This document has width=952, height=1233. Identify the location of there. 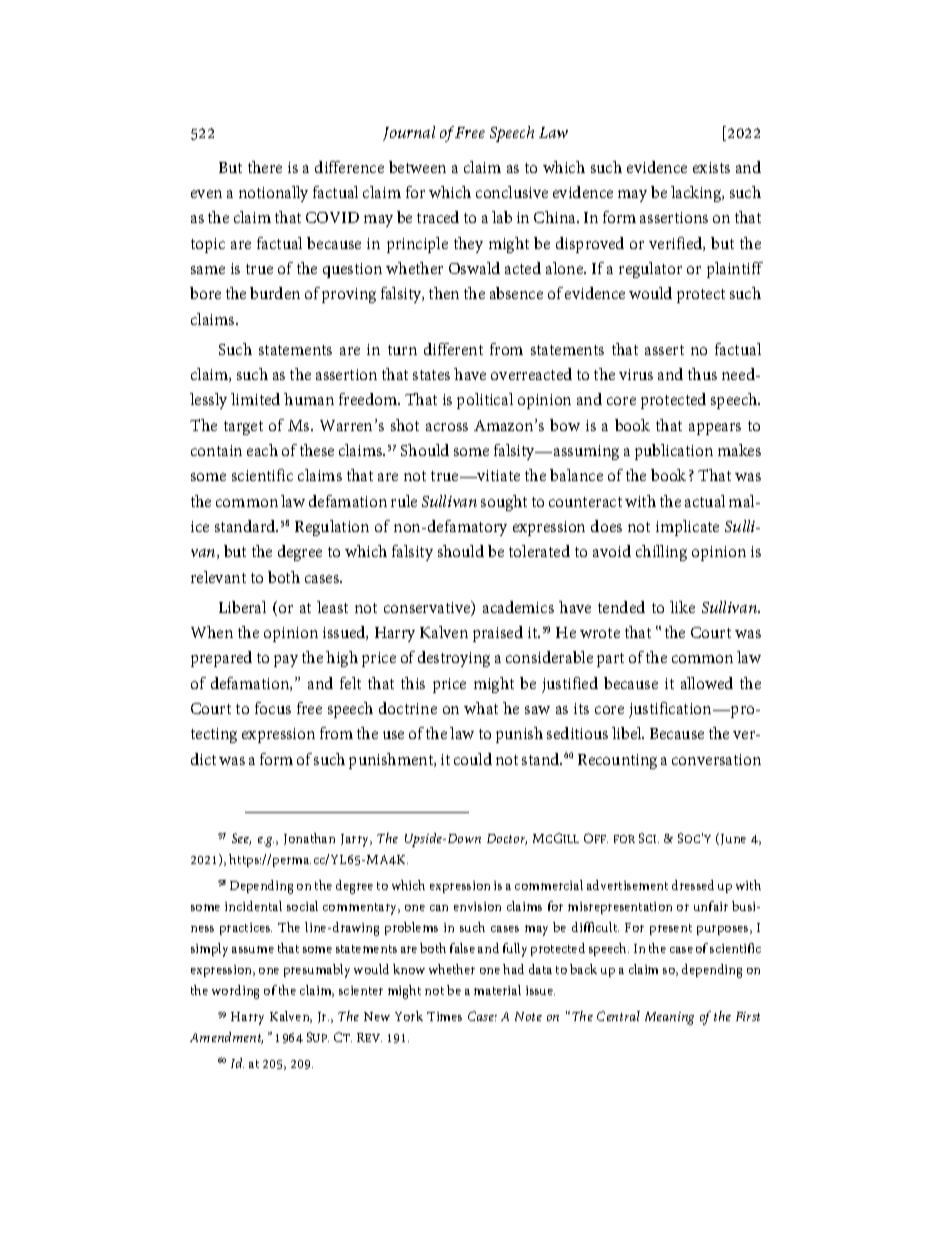
(265, 167).
